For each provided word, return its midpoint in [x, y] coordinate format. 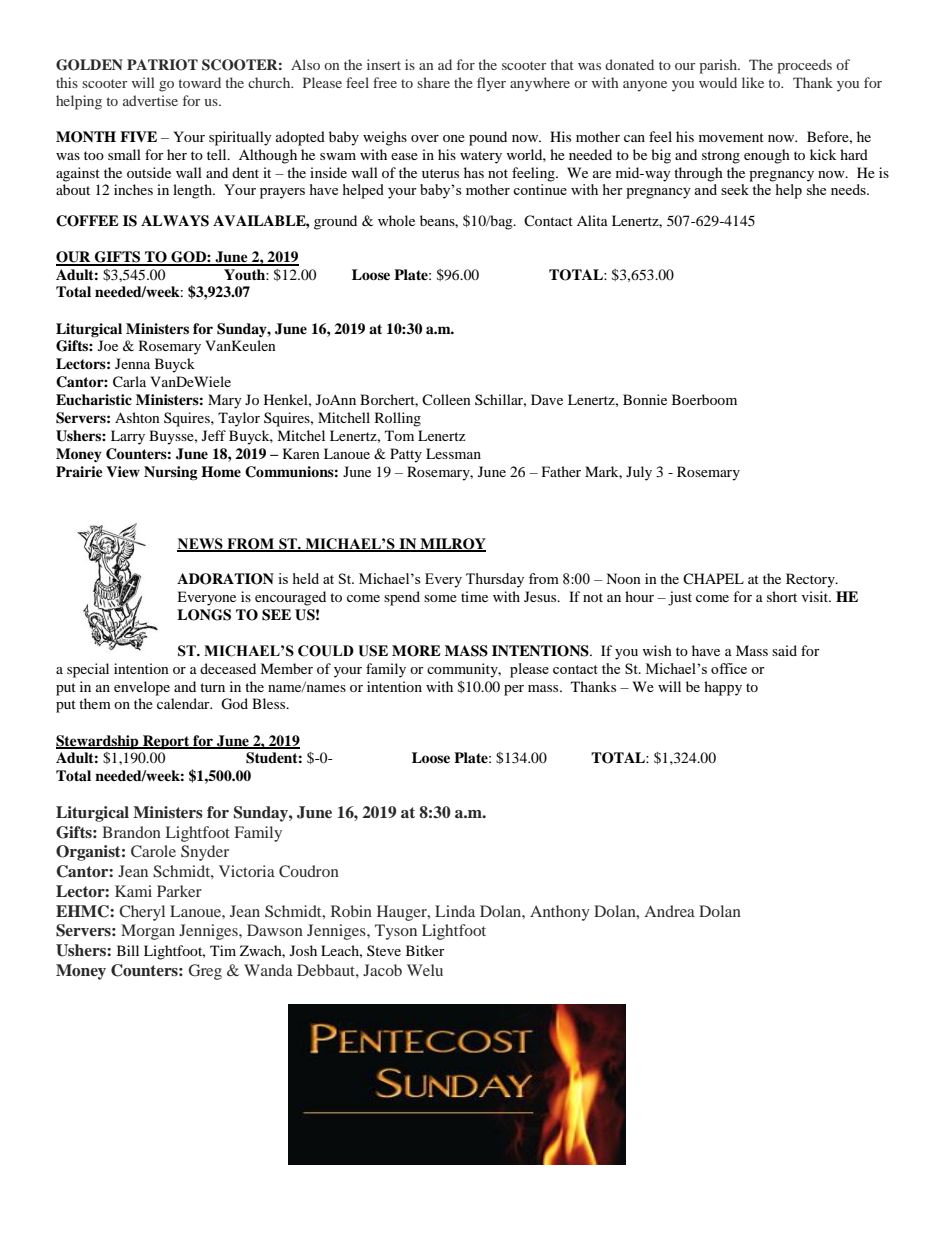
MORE [416, 651]
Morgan [148, 932]
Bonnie [645, 399]
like [753, 82]
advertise [150, 100]
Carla [129, 382]
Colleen [446, 399]
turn [212, 687]
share [433, 82]
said [784, 650]
